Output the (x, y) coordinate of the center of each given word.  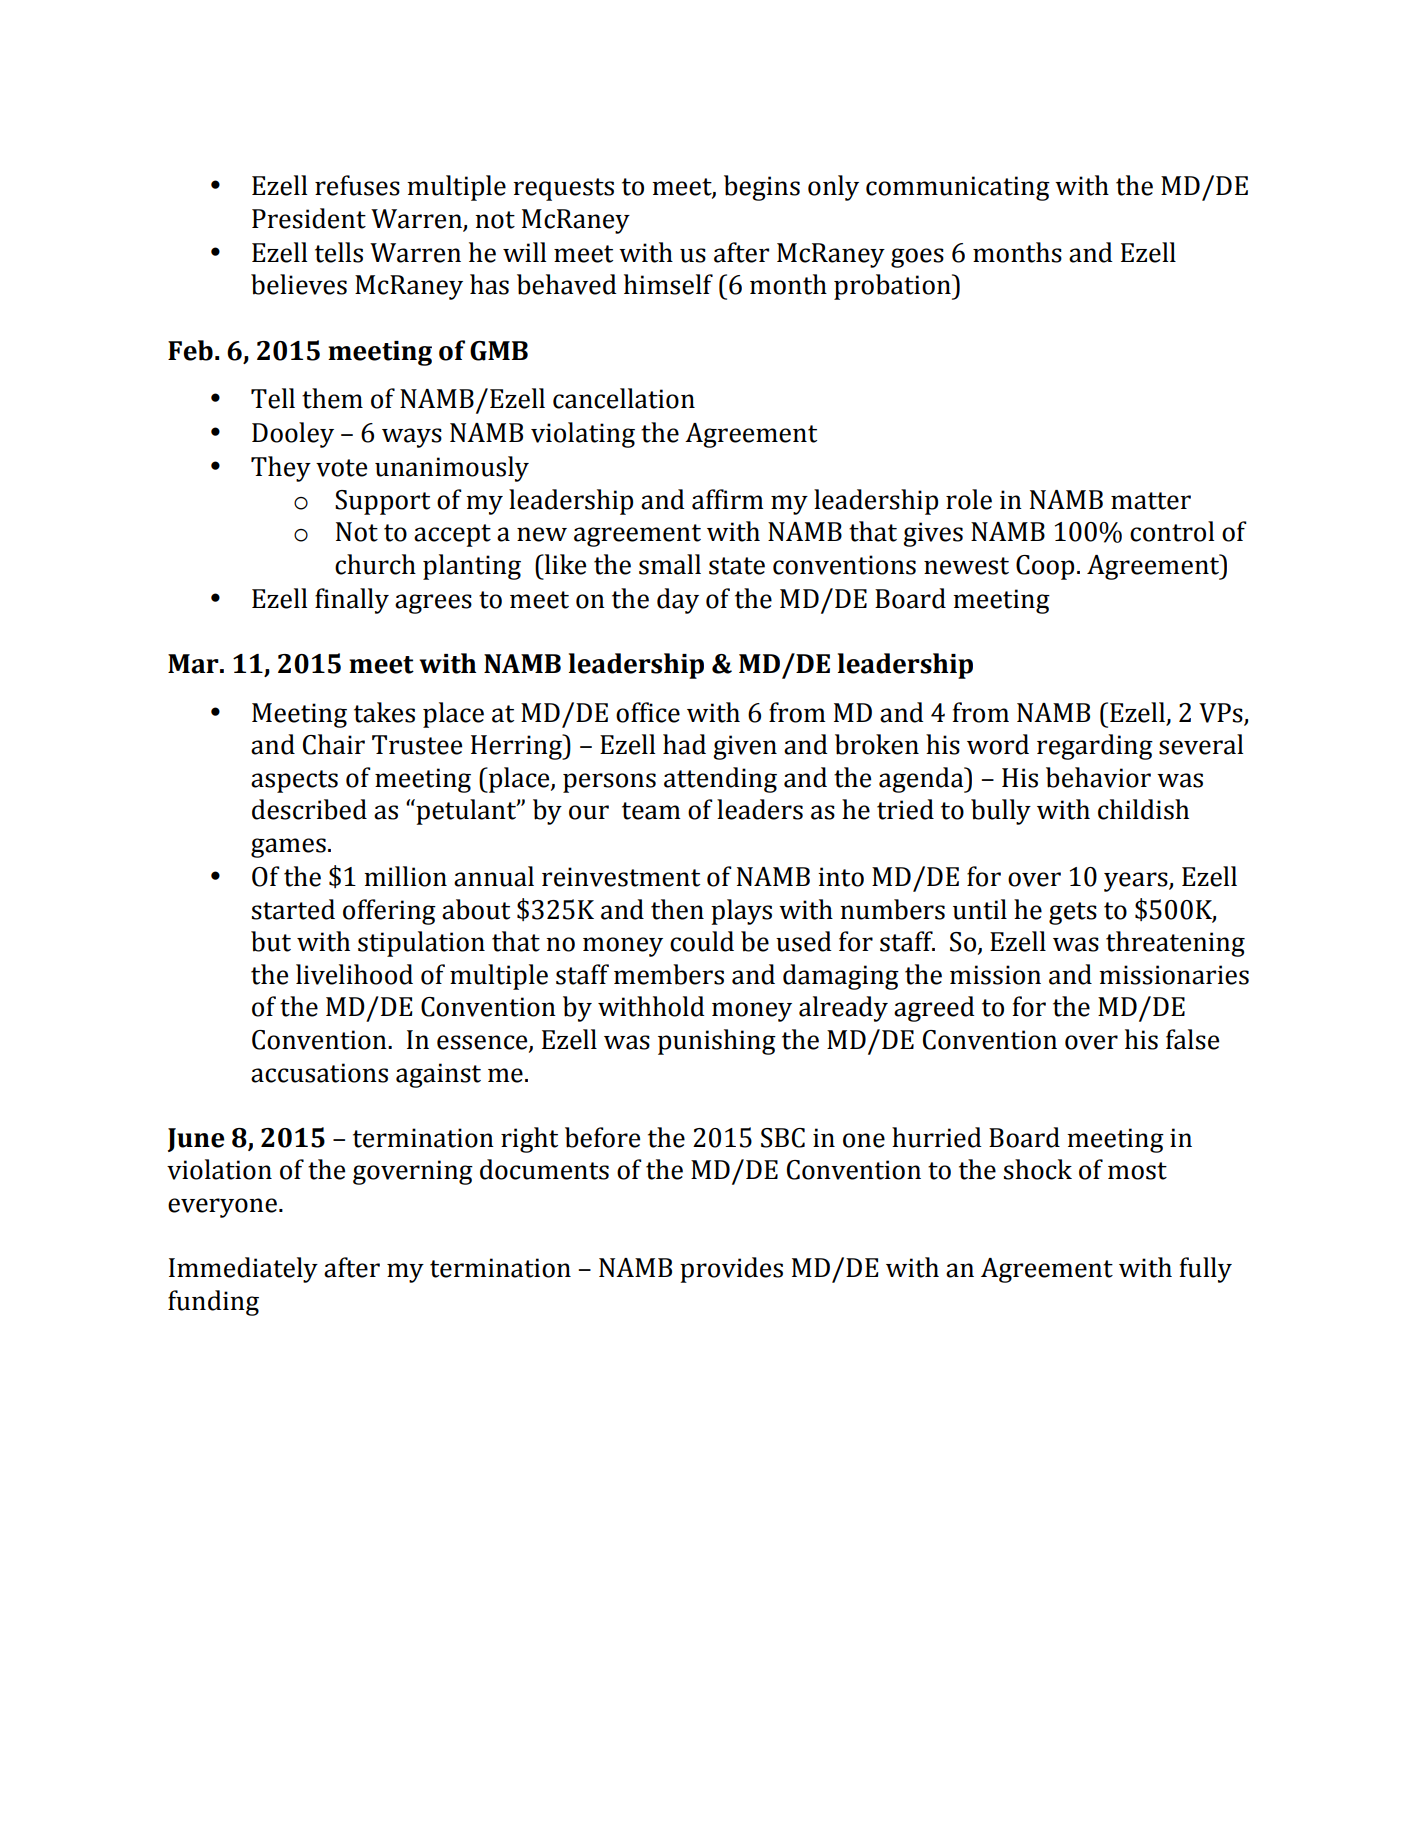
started (293, 909)
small (670, 564)
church (375, 564)
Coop (1045, 567)
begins (762, 188)
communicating (958, 188)
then (677, 909)
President (309, 218)
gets (1073, 913)
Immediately (243, 1270)
